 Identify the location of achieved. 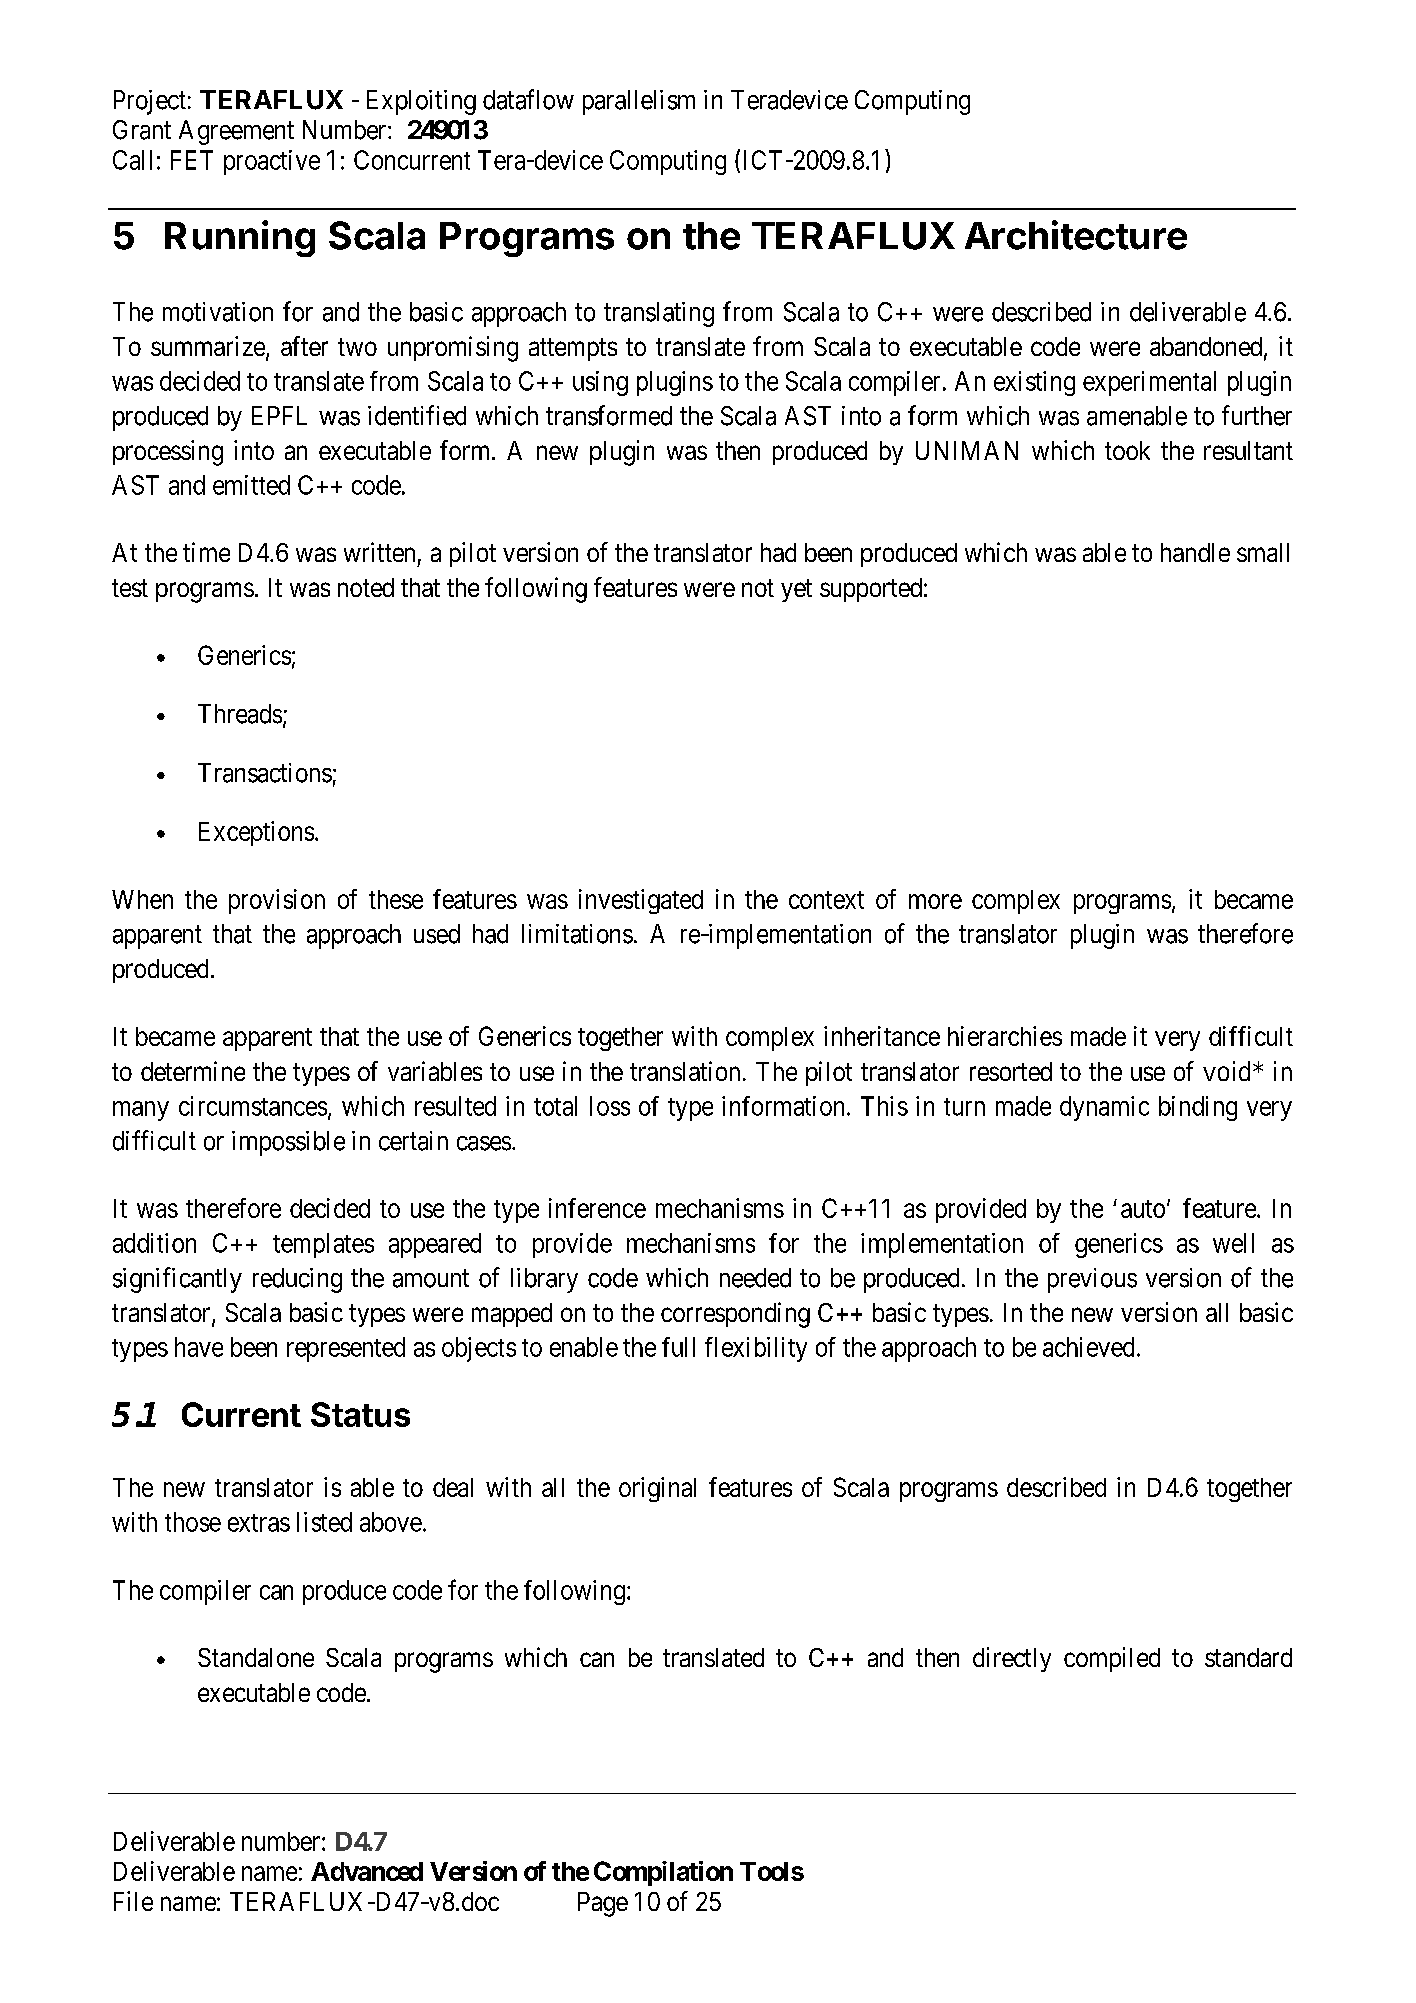
(1088, 1347).
